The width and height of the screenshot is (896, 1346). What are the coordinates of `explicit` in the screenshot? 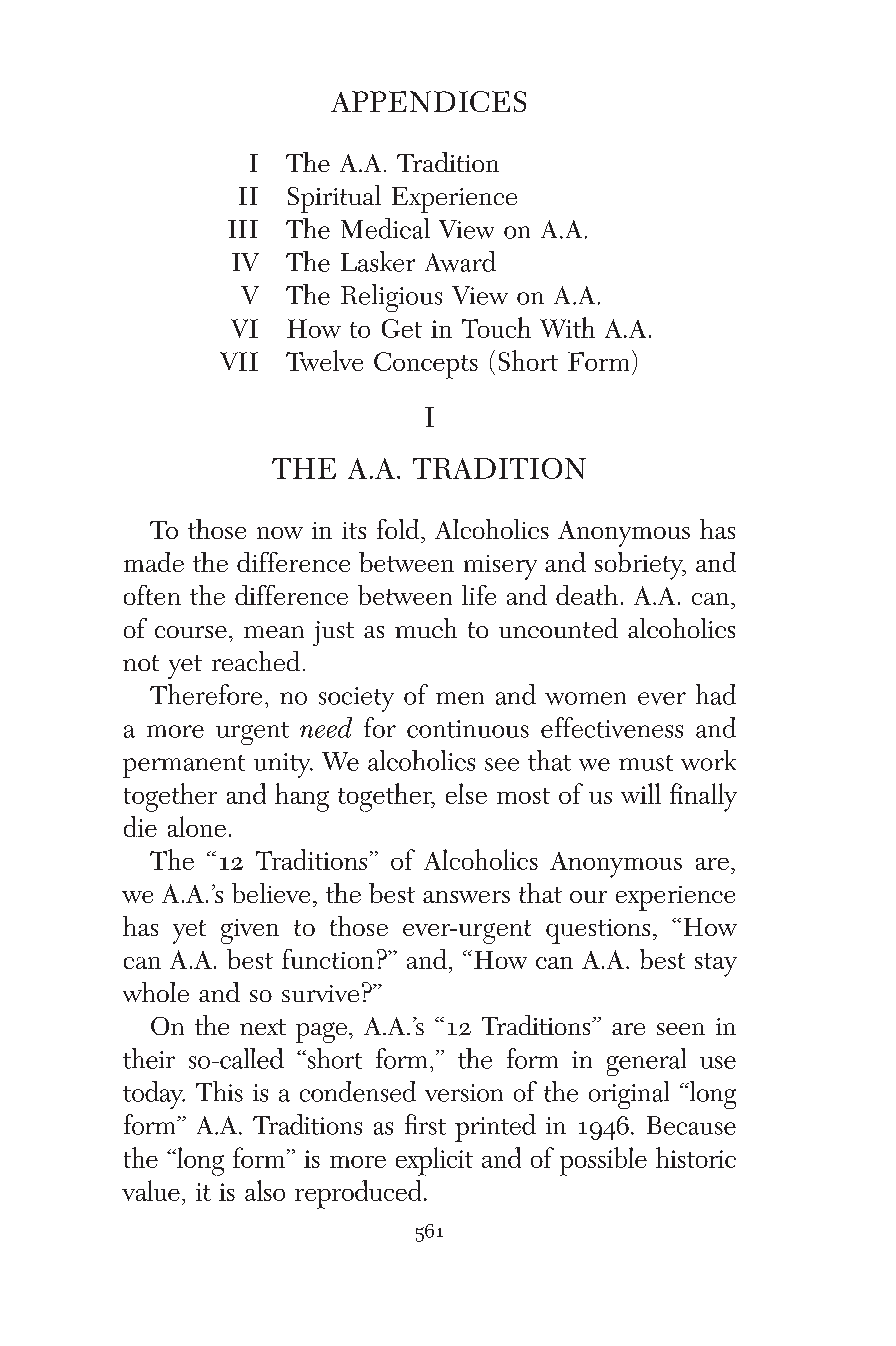 It's located at (434, 1161).
